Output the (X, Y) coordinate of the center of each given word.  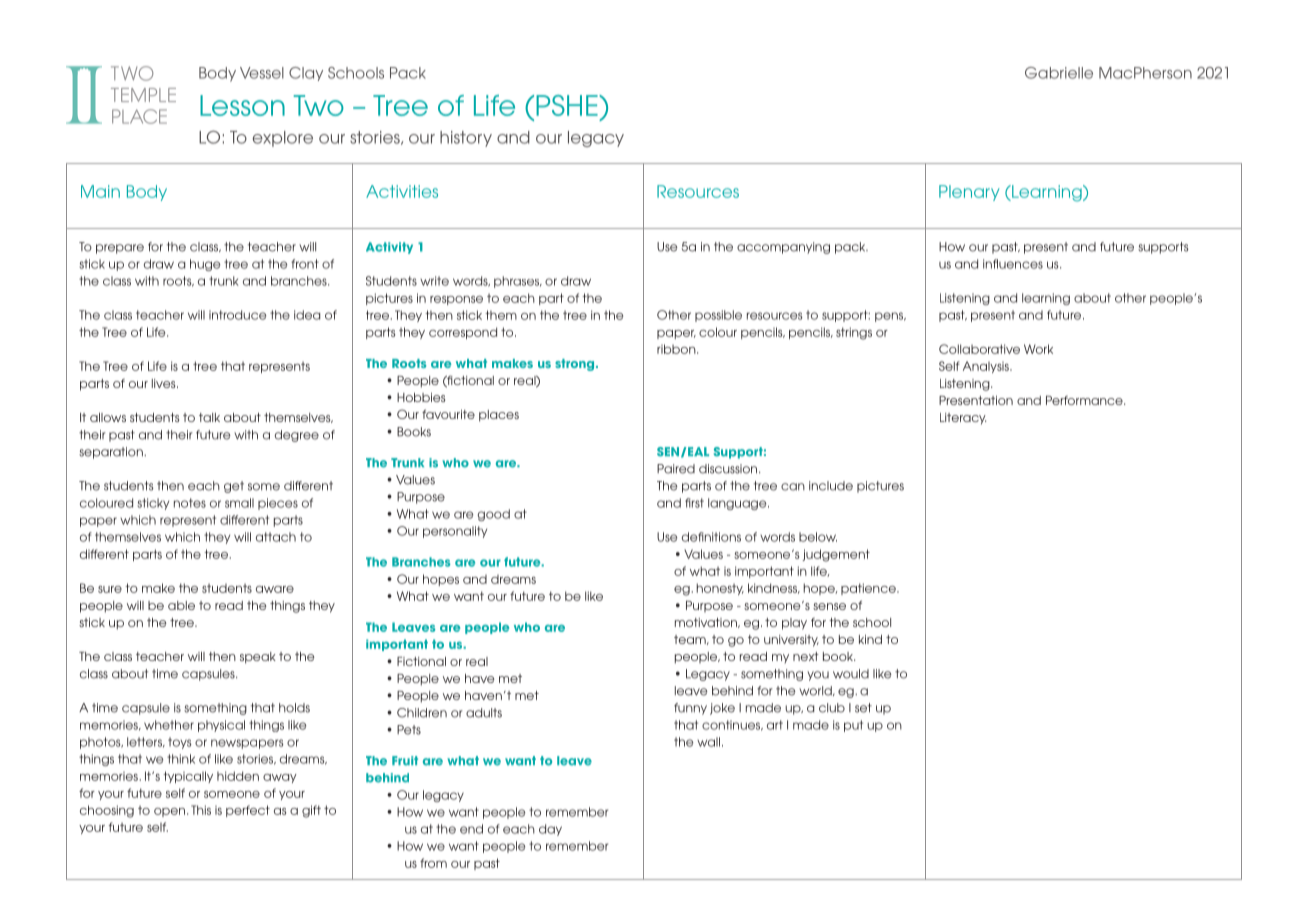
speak (258, 658)
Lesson (242, 105)
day (550, 830)
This (201, 810)
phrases (518, 282)
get (234, 487)
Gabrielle (1059, 73)
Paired (676, 469)
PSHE (568, 105)
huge (205, 265)
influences (1013, 264)
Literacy (963, 419)
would (851, 674)
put (853, 726)
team (691, 640)
